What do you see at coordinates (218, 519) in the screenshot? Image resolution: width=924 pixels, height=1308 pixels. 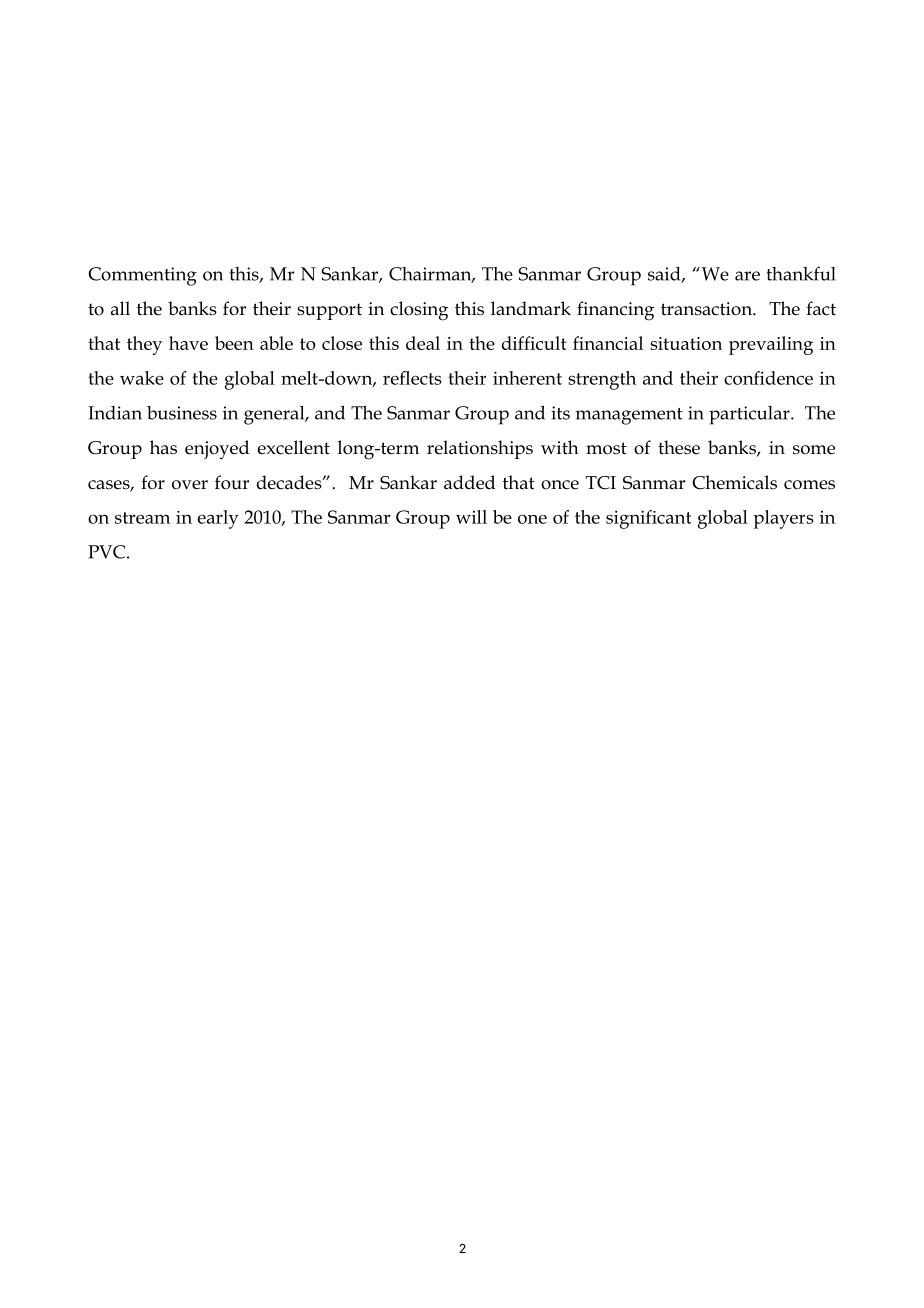 I see `early` at bounding box center [218, 519].
